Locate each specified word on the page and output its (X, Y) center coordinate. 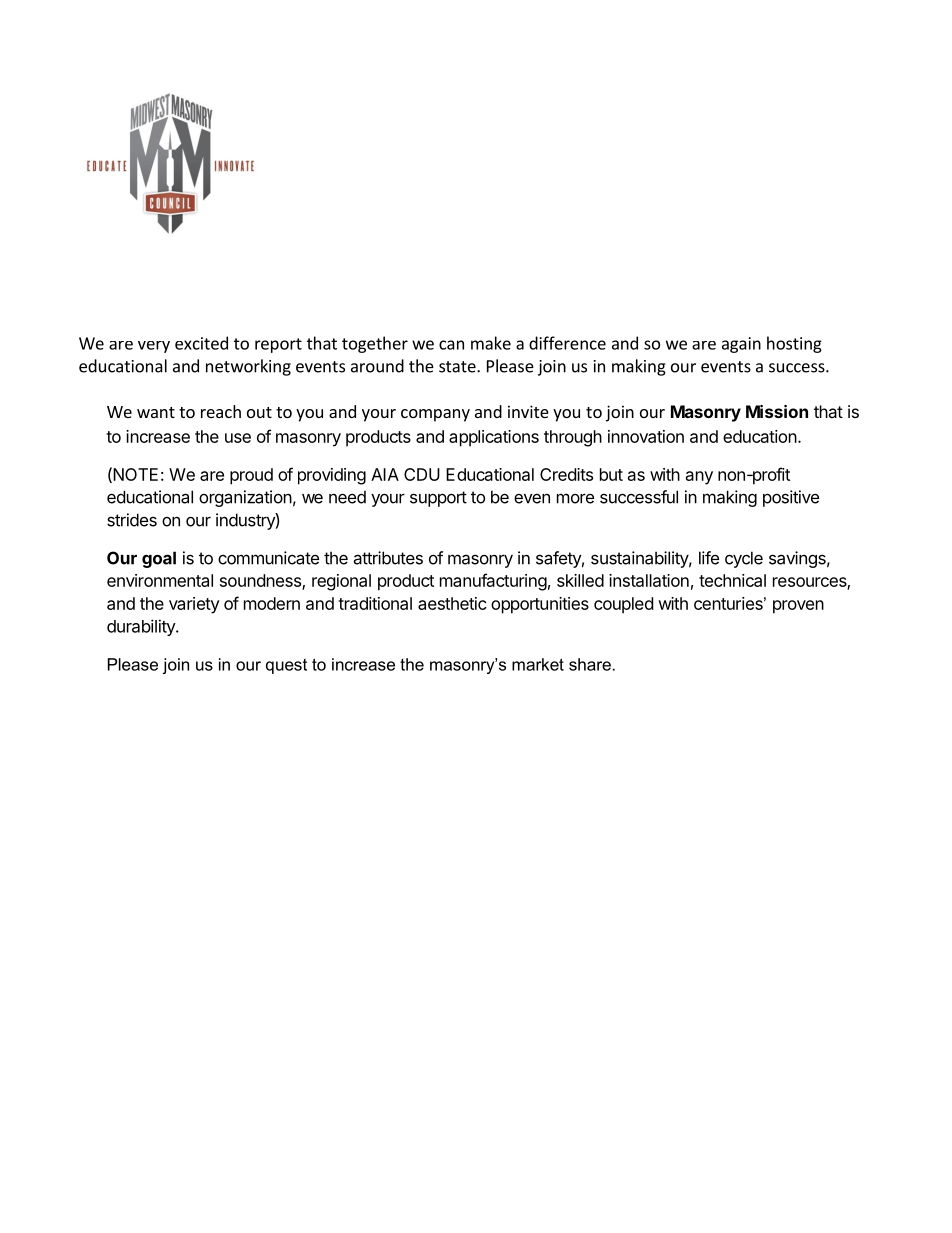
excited (201, 343)
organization (245, 498)
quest (286, 666)
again (741, 345)
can (451, 345)
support (438, 499)
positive (791, 498)
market (538, 664)
